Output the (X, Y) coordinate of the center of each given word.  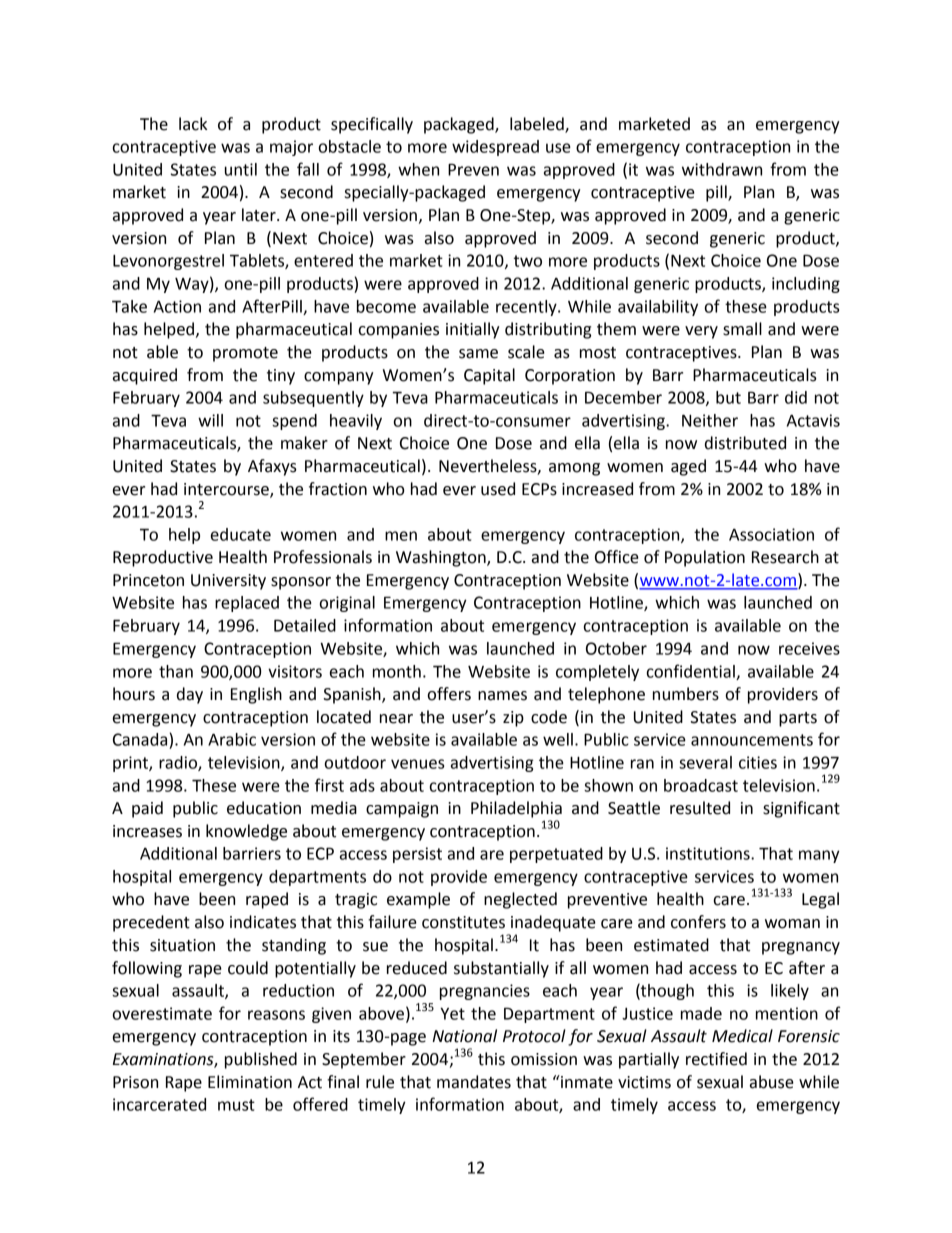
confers (698, 922)
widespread (495, 148)
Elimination (250, 1082)
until (241, 169)
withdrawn (722, 169)
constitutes (463, 922)
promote (245, 354)
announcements (752, 740)
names (502, 696)
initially (473, 330)
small (742, 329)
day (190, 695)
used (498, 489)
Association (771, 534)
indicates (263, 922)
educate (241, 534)
